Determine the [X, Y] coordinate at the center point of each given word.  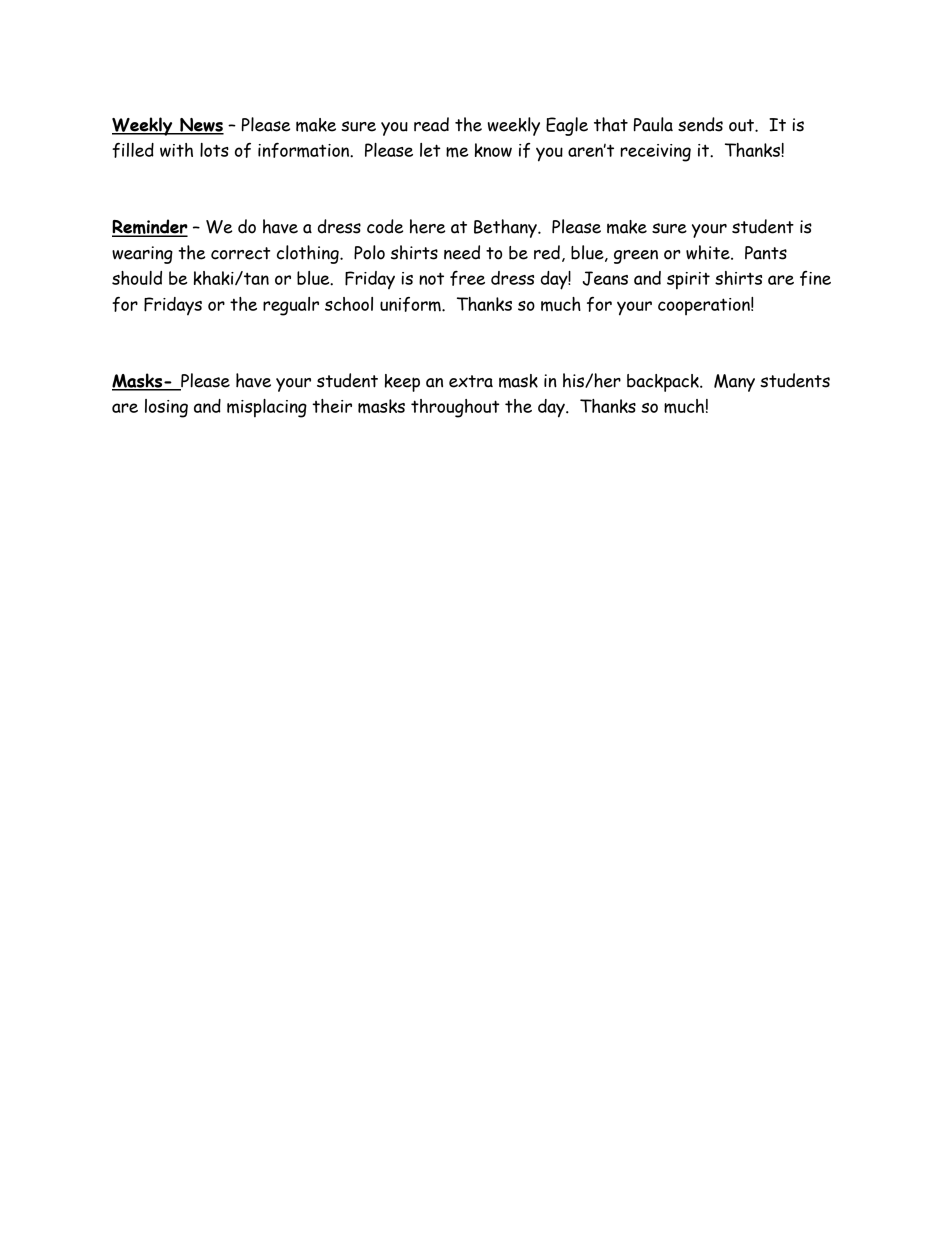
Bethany [506, 228]
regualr [291, 306]
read [431, 124]
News [201, 126]
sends [700, 124]
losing [166, 408]
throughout [455, 408]
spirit [688, 281]
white [709, 252]
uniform [411, 304]
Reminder [150, 228]
